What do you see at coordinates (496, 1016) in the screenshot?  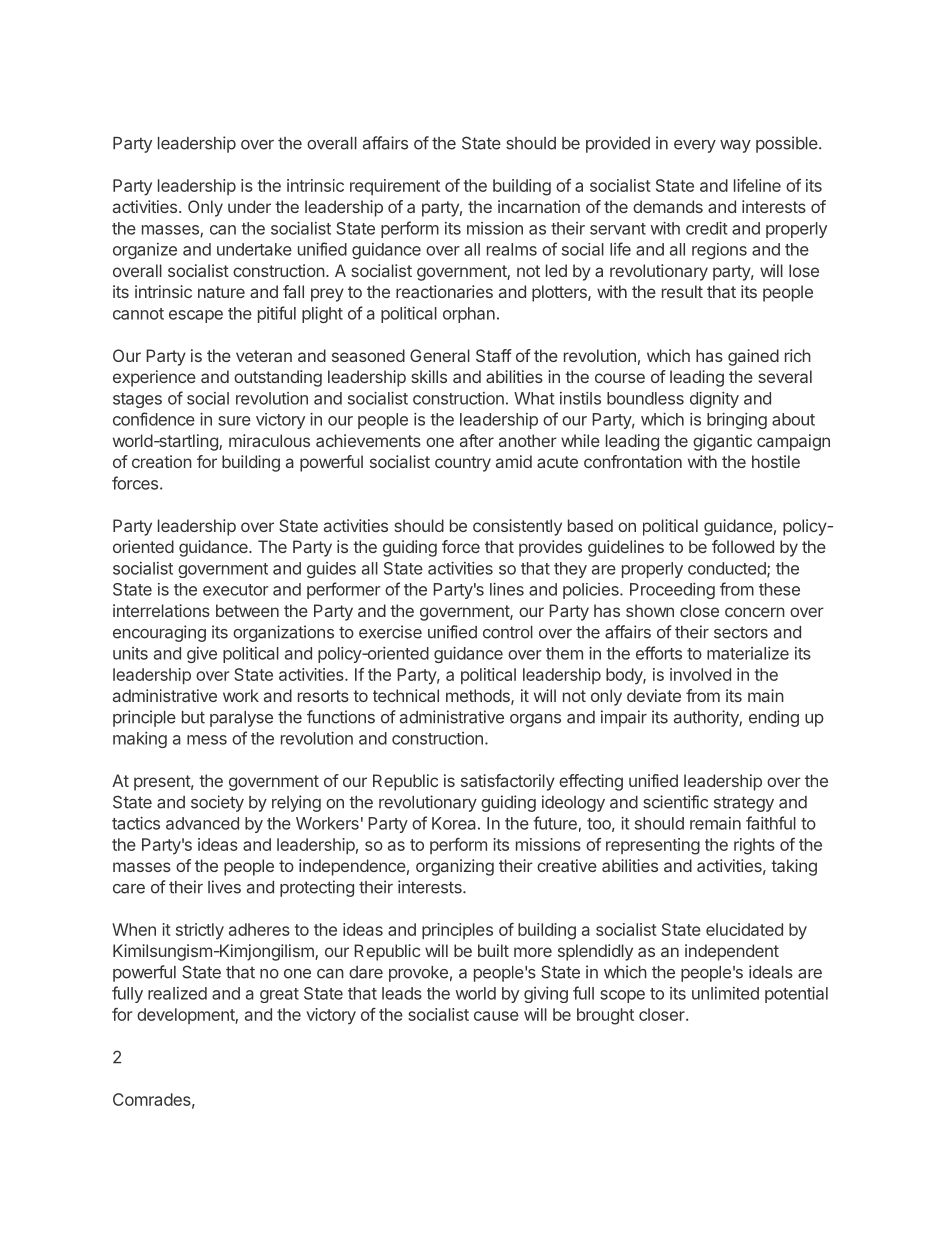 I see `cause` at bounding box center [496, 1016].
